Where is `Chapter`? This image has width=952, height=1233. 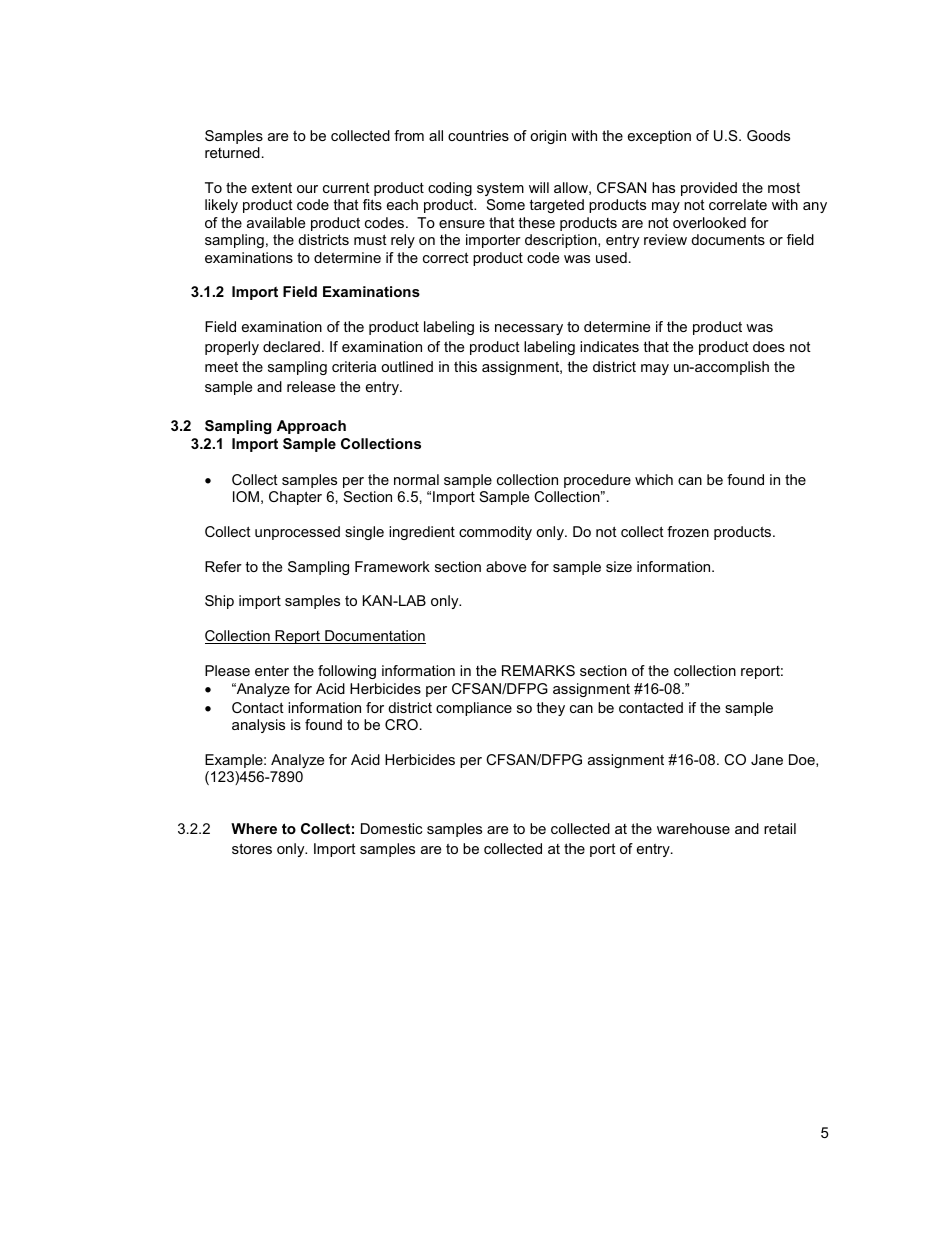
Chapter is located at coordinates (295, 498).
